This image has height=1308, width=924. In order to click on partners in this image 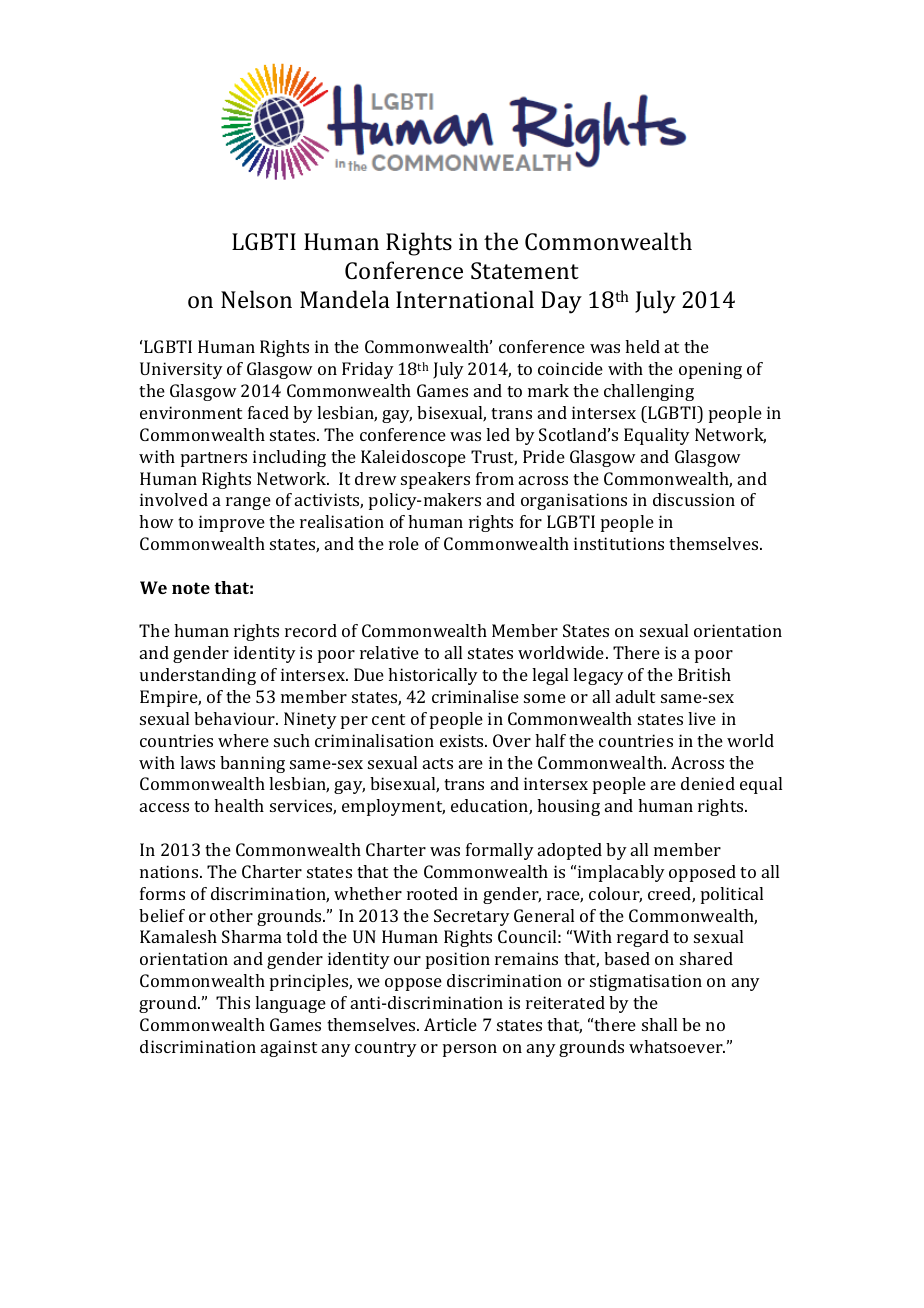, I will do `click(214, 459)`.
